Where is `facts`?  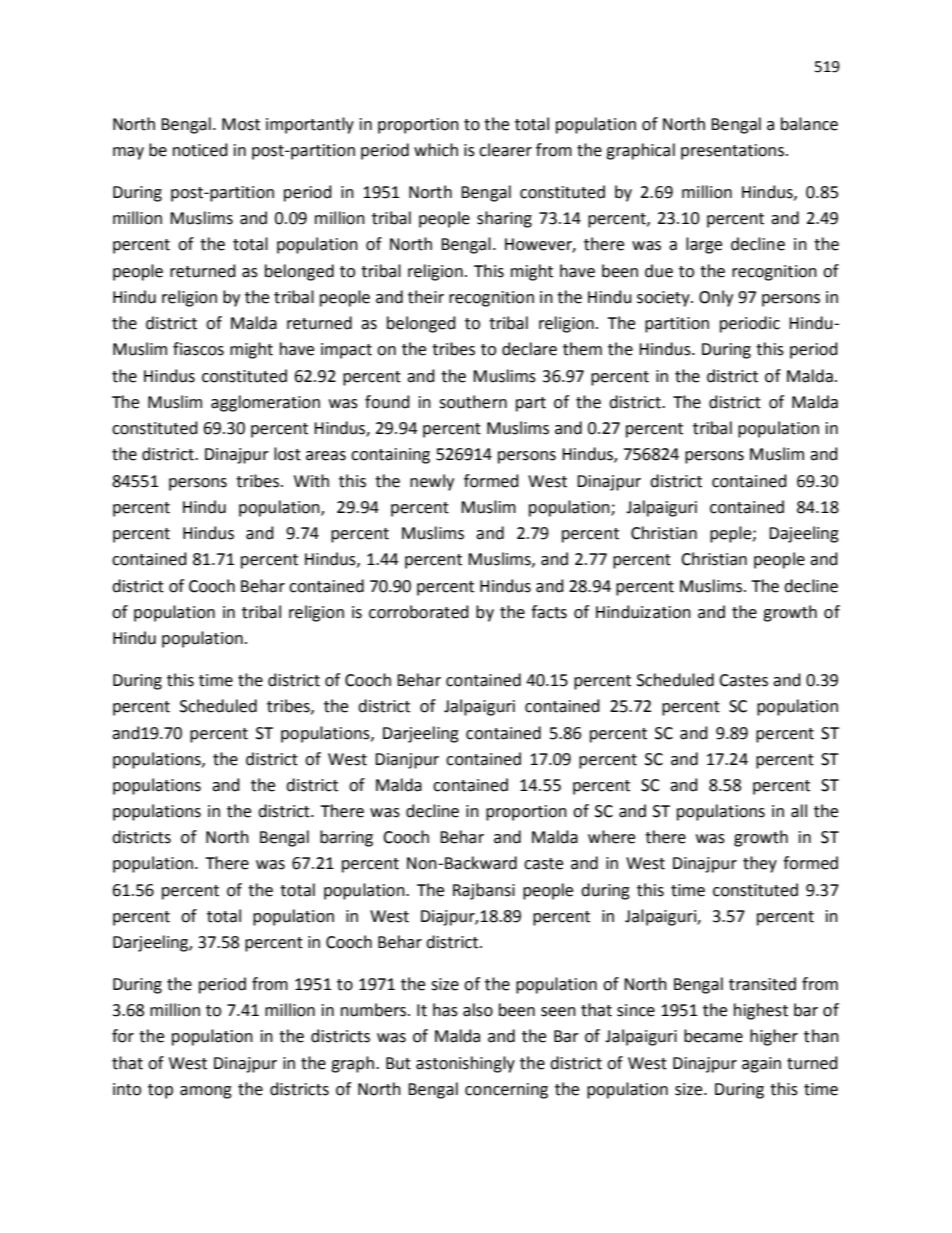
facts is located at coordinates (549, 612).
